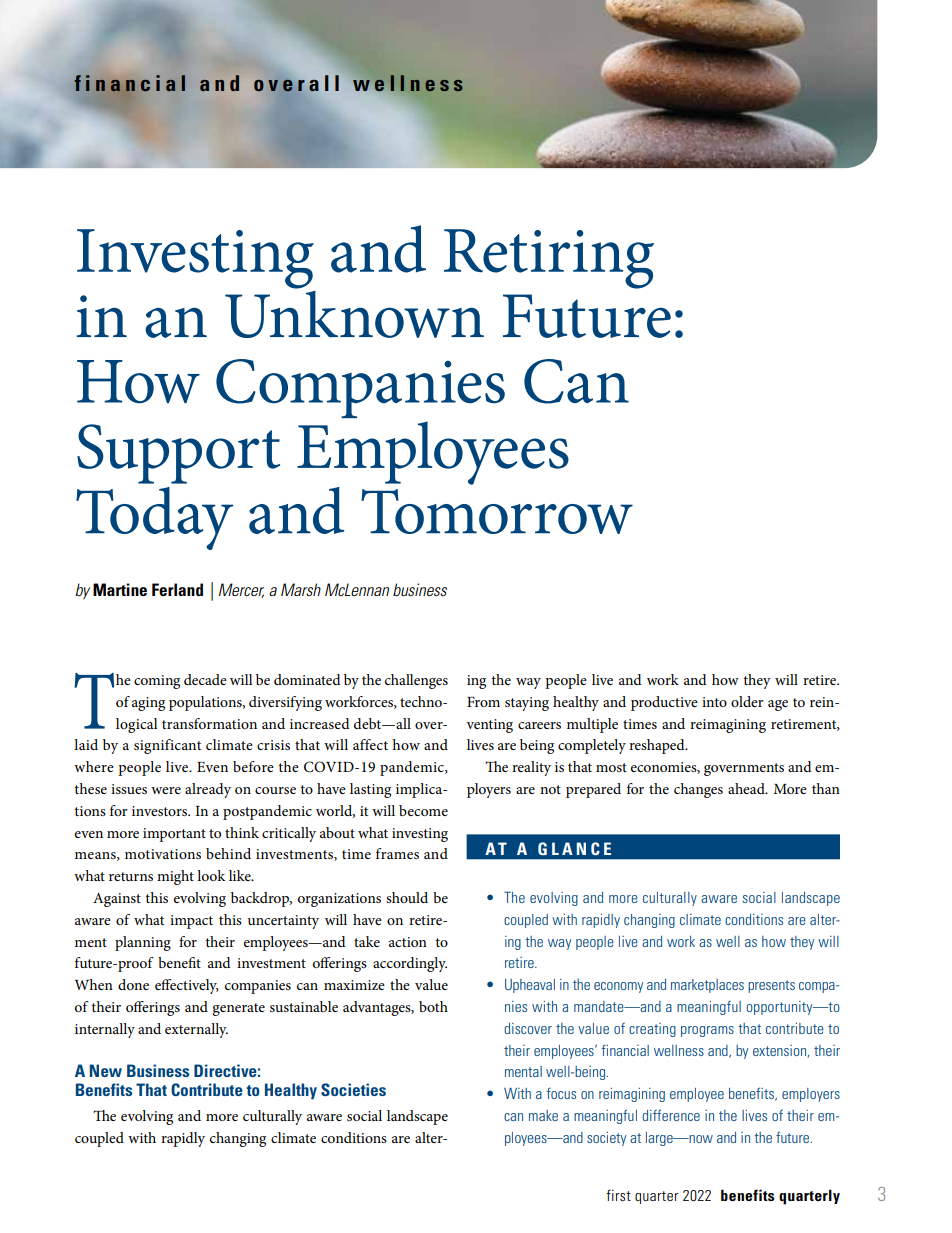 The image size is (952, 1233). What do you see at coordinates (167, 746) in the page?
I see `significant` at bounding box center [167, 746].
